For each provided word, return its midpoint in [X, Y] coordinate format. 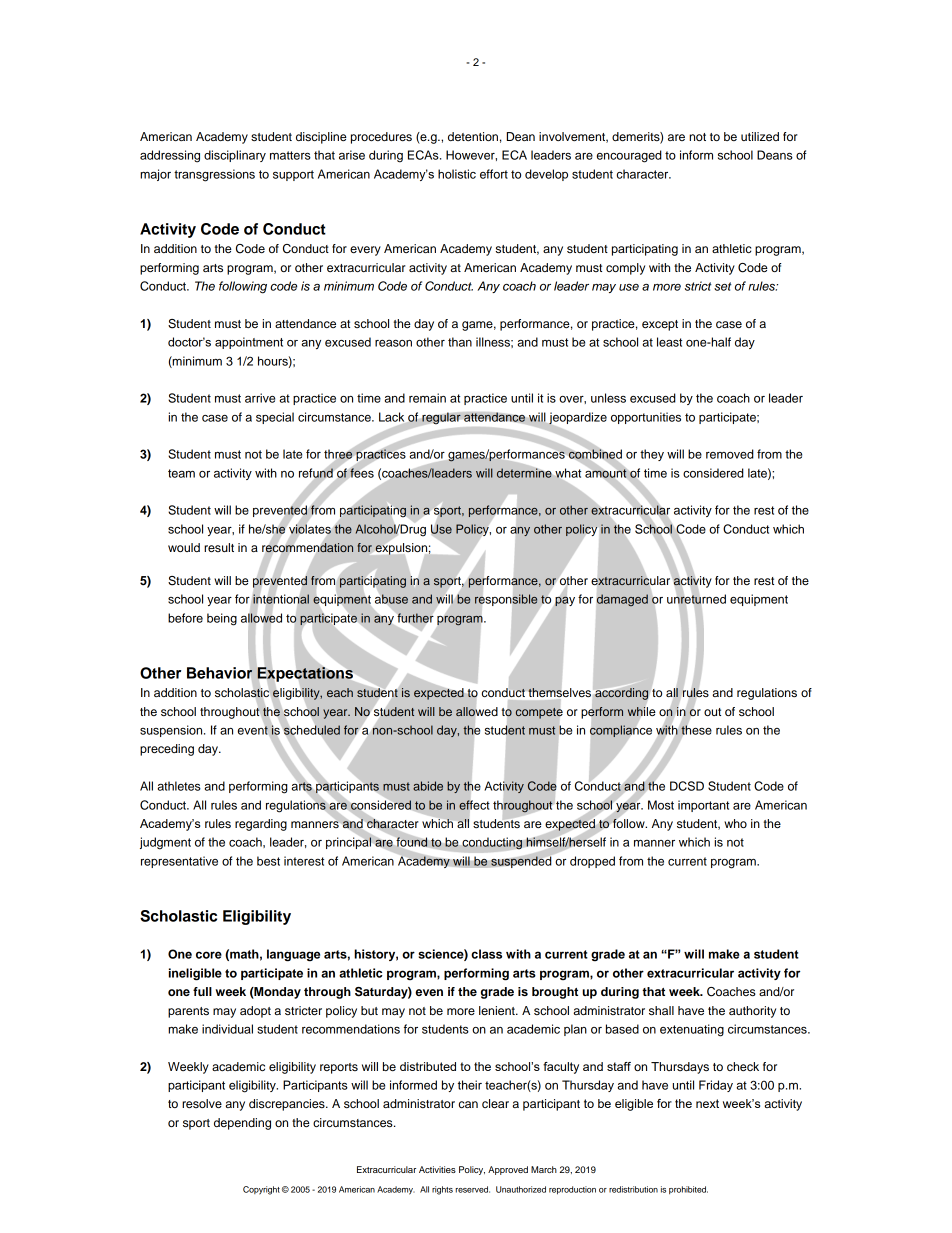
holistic [457, 174]
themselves [560, 692]
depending [242, 1124]
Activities [437, 1169]
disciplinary [235, 156]
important [703, 806]
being [222, 619]
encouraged [629, 156]
